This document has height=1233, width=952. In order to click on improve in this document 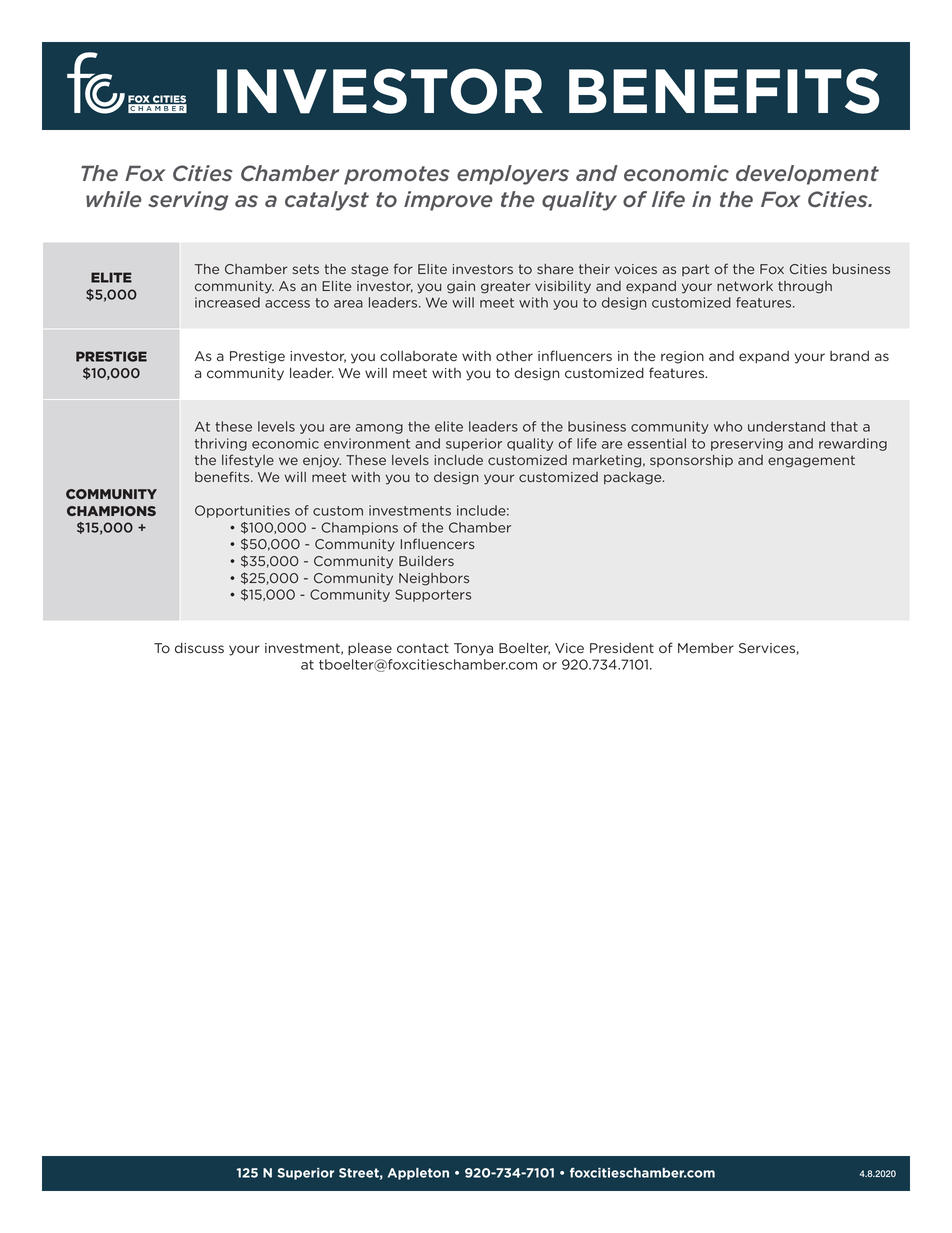, I will do `click(448, 201)`.
